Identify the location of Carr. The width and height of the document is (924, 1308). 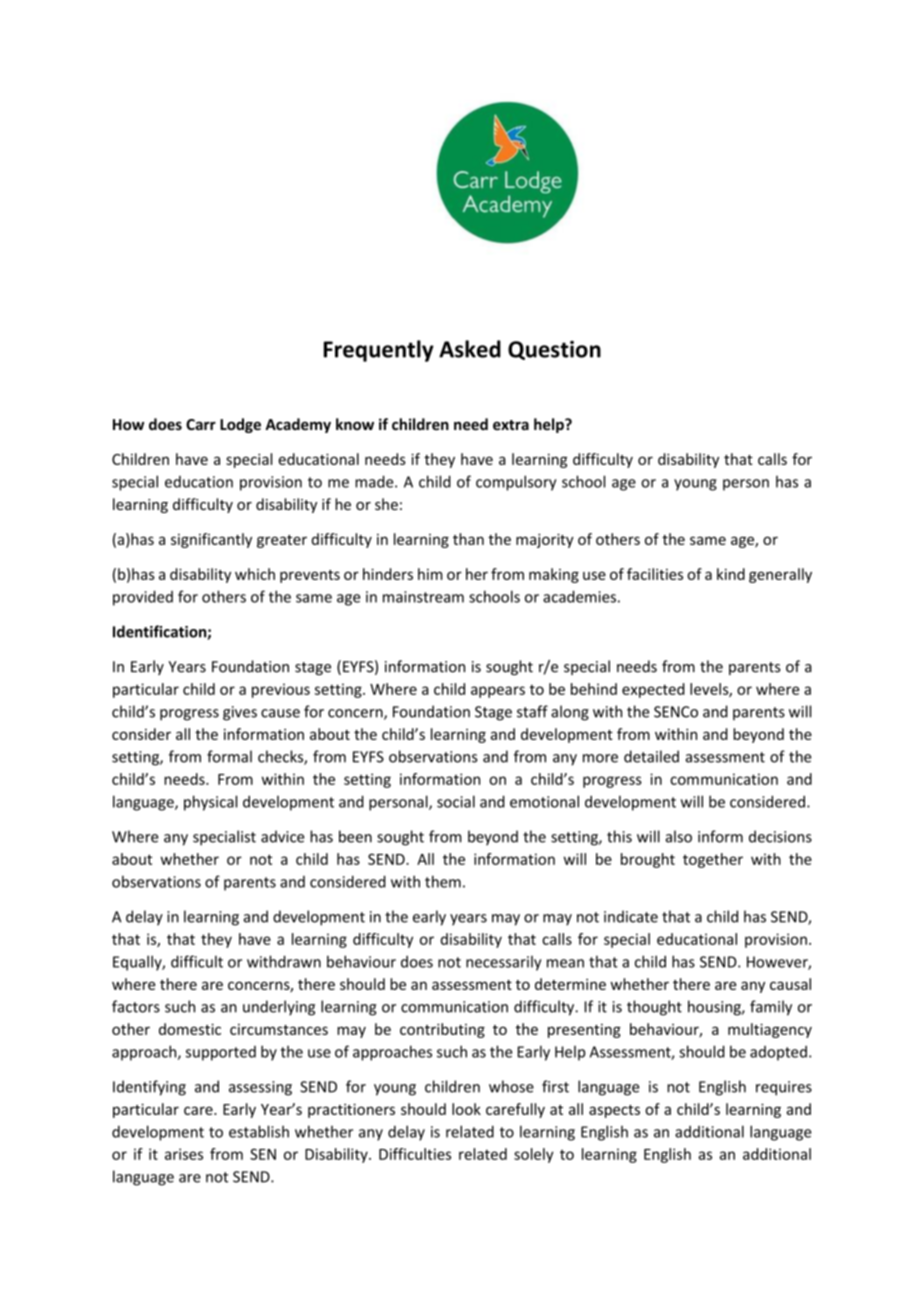
(201, 424).
